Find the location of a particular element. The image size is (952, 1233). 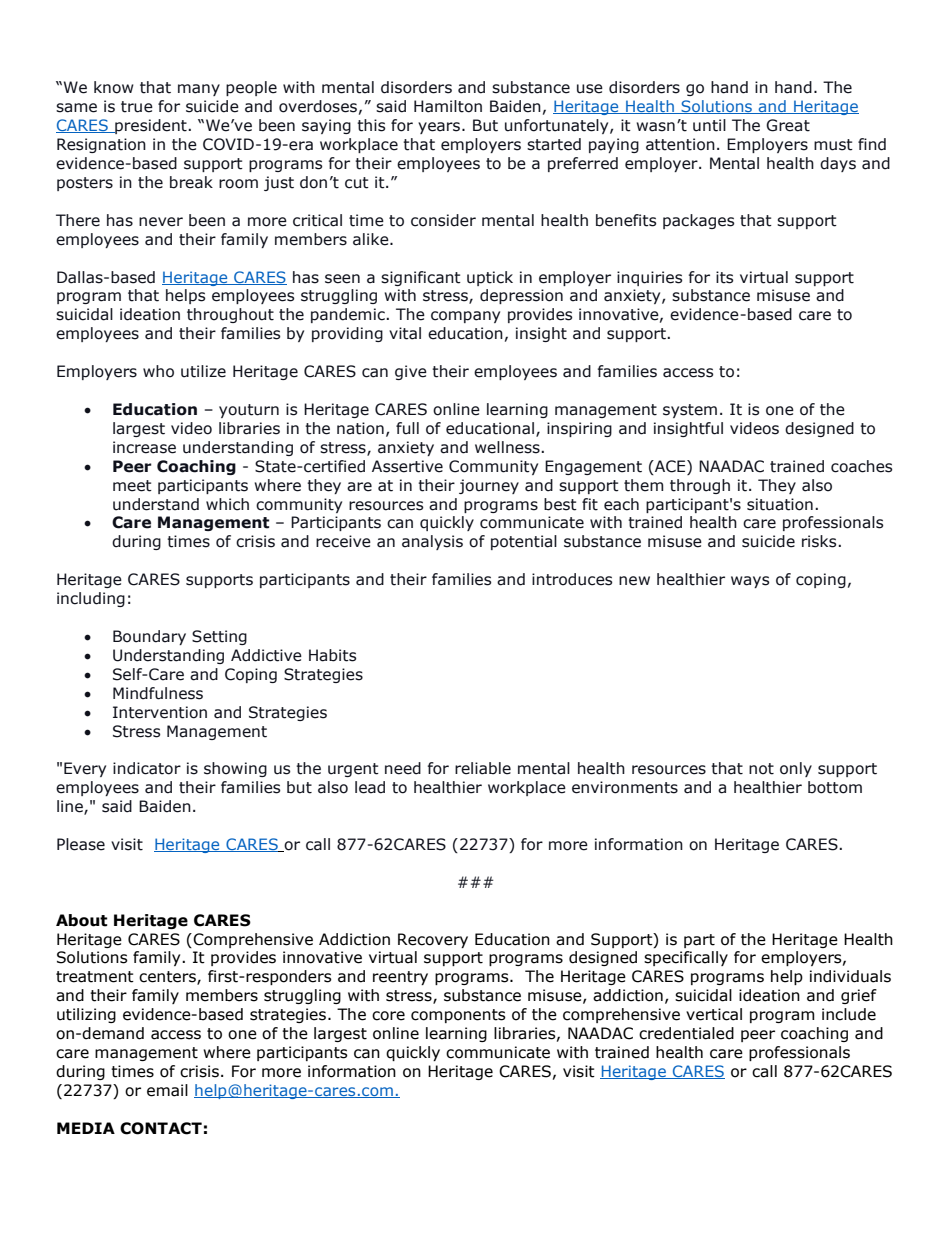

Hamilton is located at coordinates (448, 106).
